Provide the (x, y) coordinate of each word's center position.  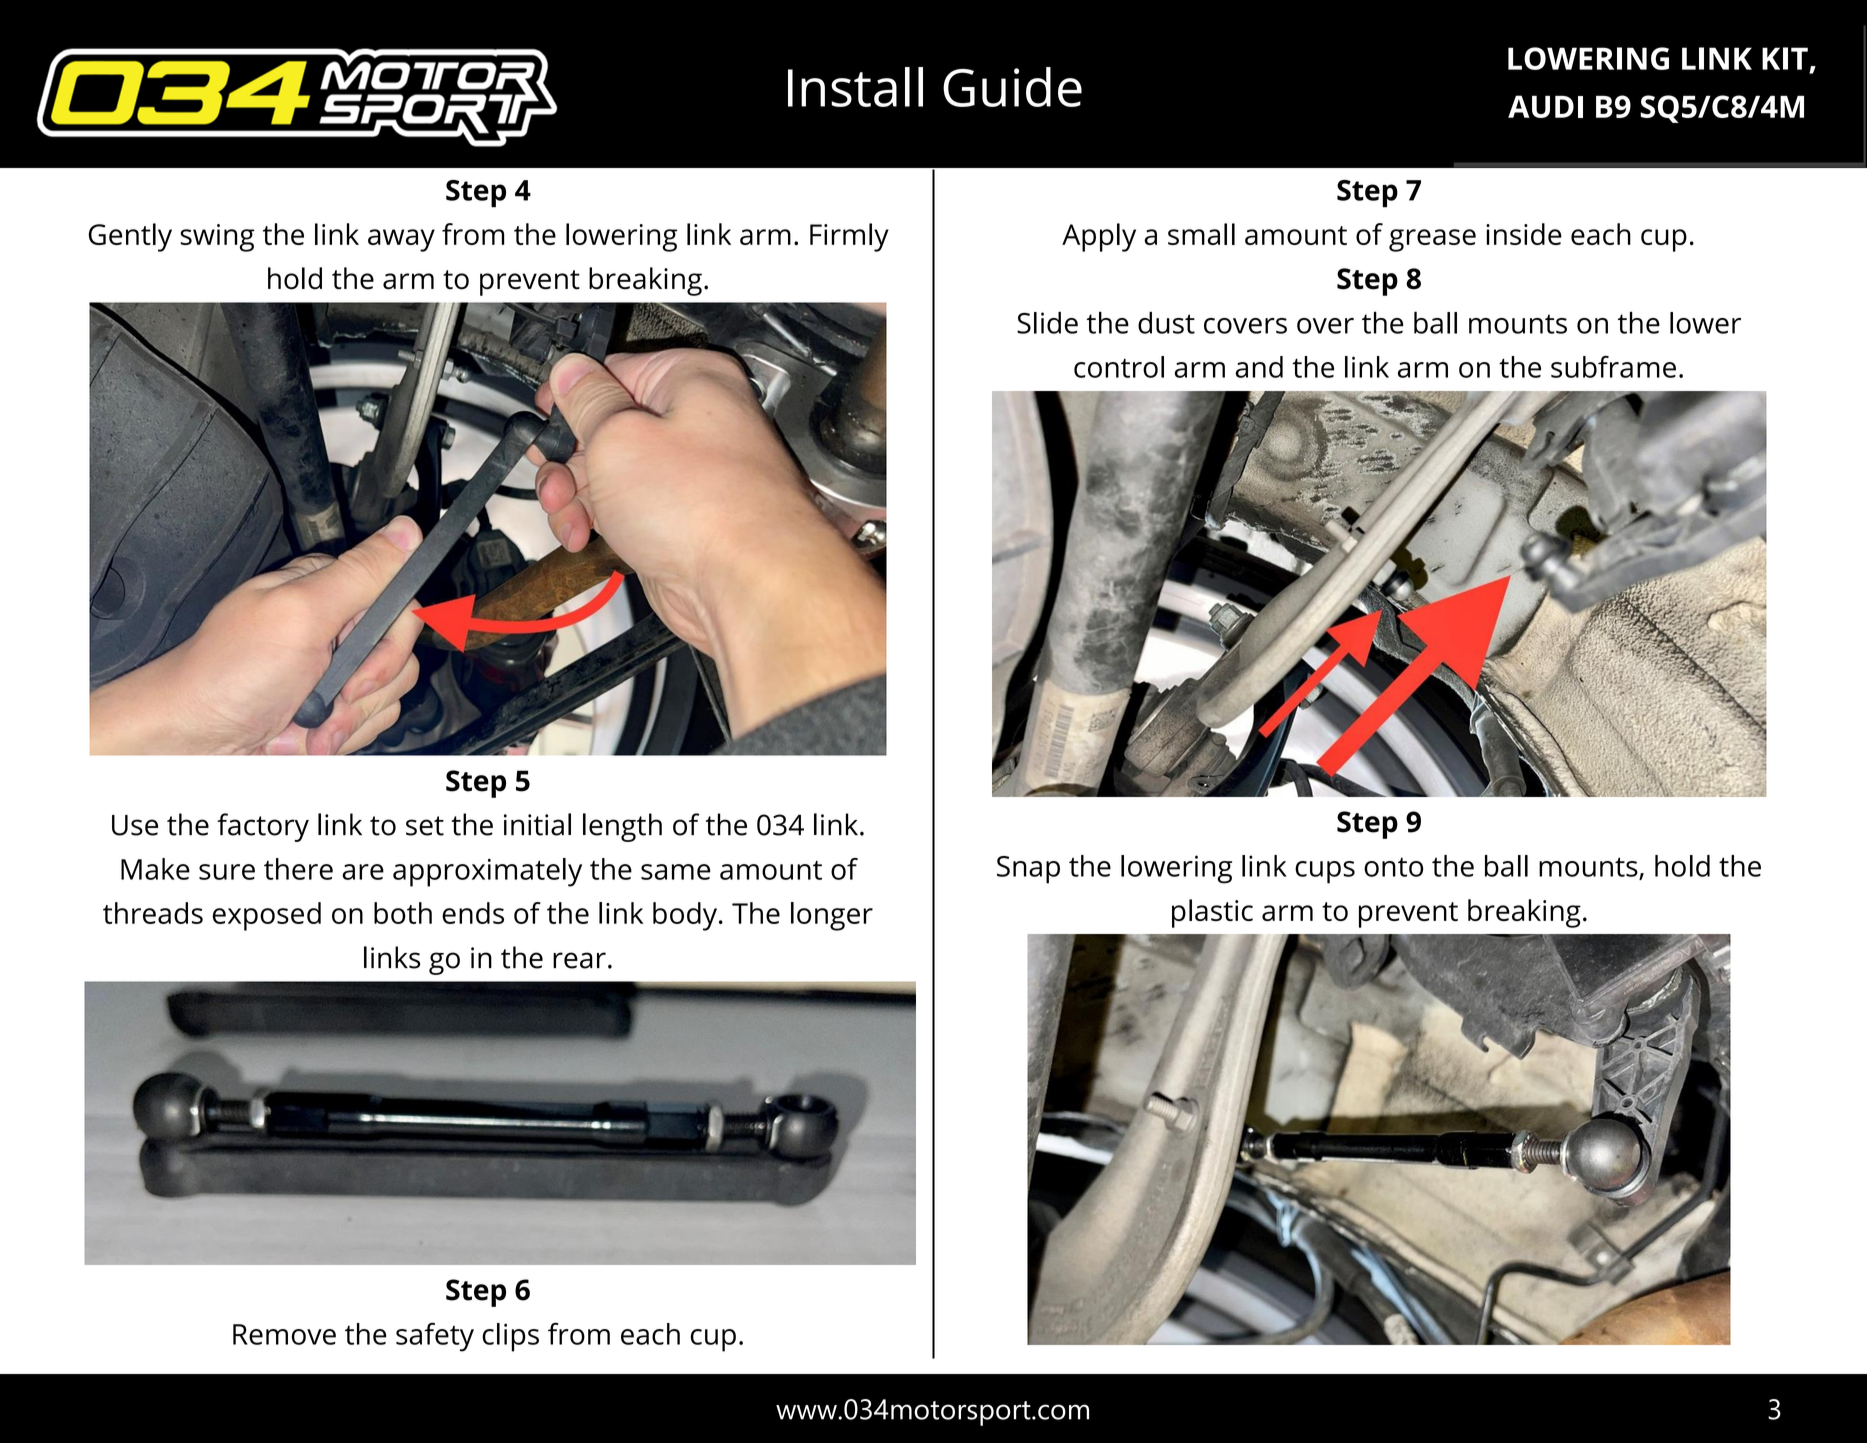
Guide (1012, 87)
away (401, 240)
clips (510, 1337)
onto (1393, 867)
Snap (1028, 870)
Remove (284, 1334)
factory (263, 827)
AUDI (1545, 106)
